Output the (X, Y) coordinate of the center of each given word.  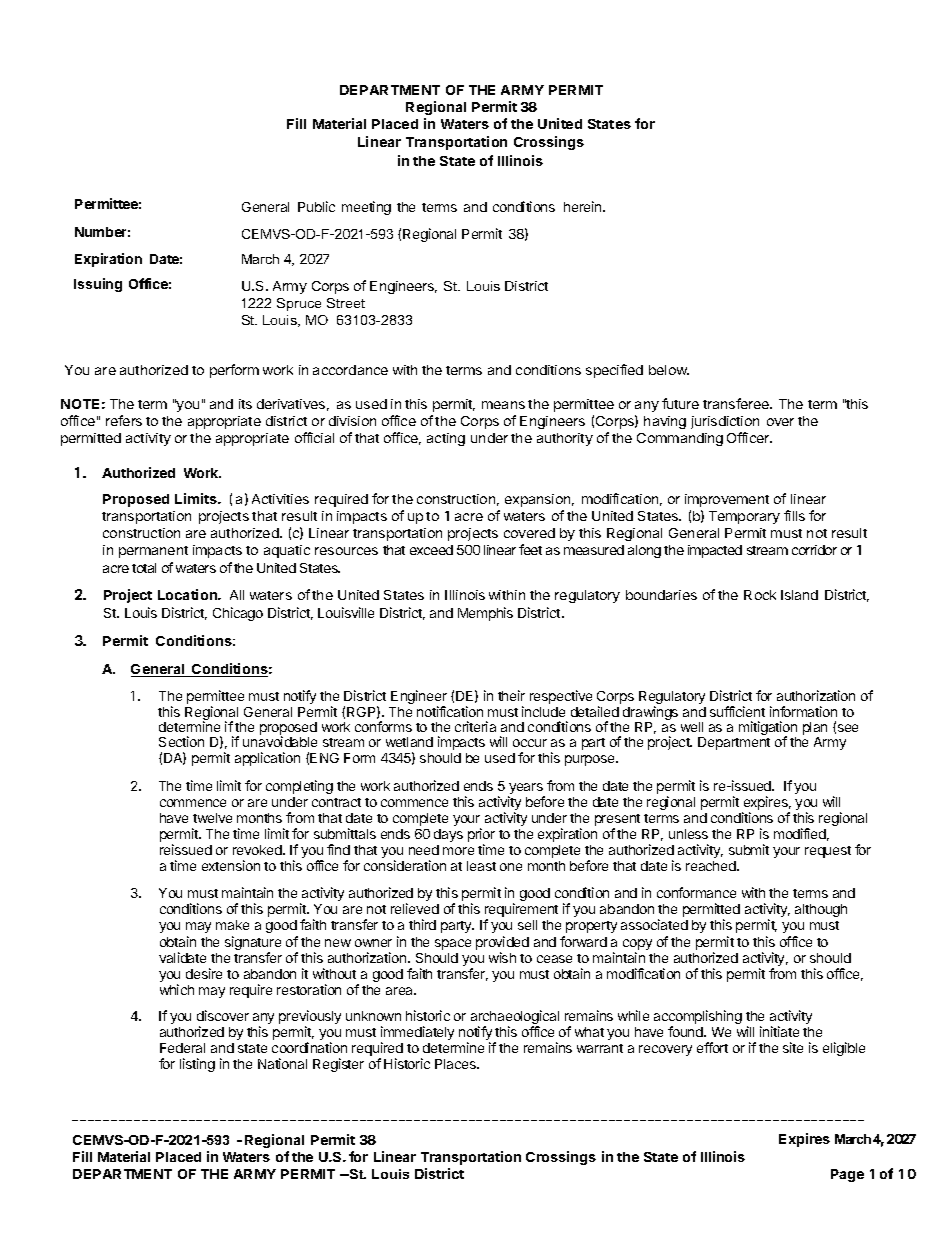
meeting (366, 208)
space (453, 944)
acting (446, 439)
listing (197, 1065)
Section (181, 741)
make (232, 925)
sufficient (737, 711)
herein (584, 206)
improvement (727, 500)
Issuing (98, 285)
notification (450, 711)
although (821, 910)
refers (124, 420)
